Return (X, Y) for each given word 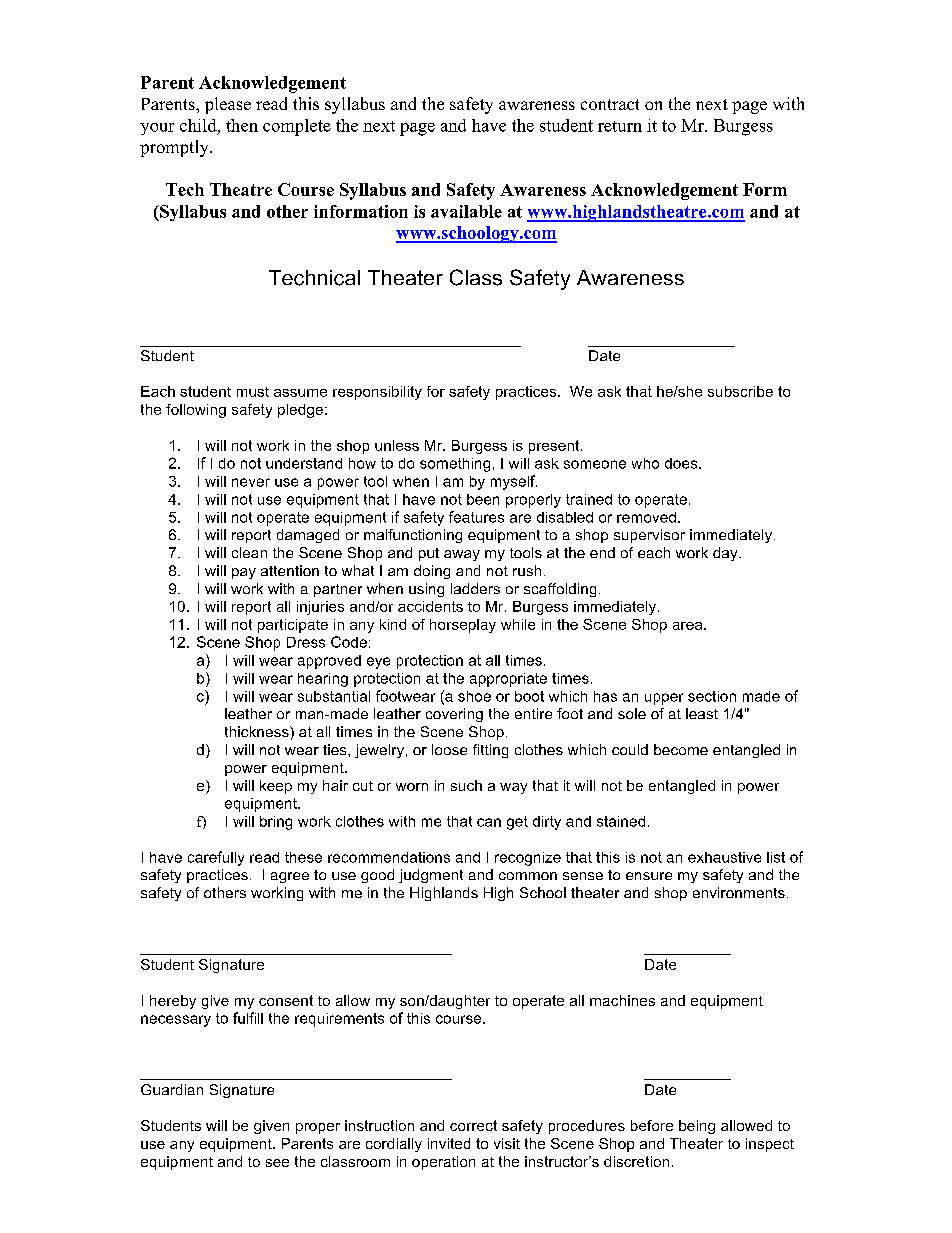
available (466, 211)
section (712, 696)
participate (293, 626)
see (277, 1163)
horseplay (463, 626)
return (620, 126)
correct (473, 1125)
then (242, 125)
